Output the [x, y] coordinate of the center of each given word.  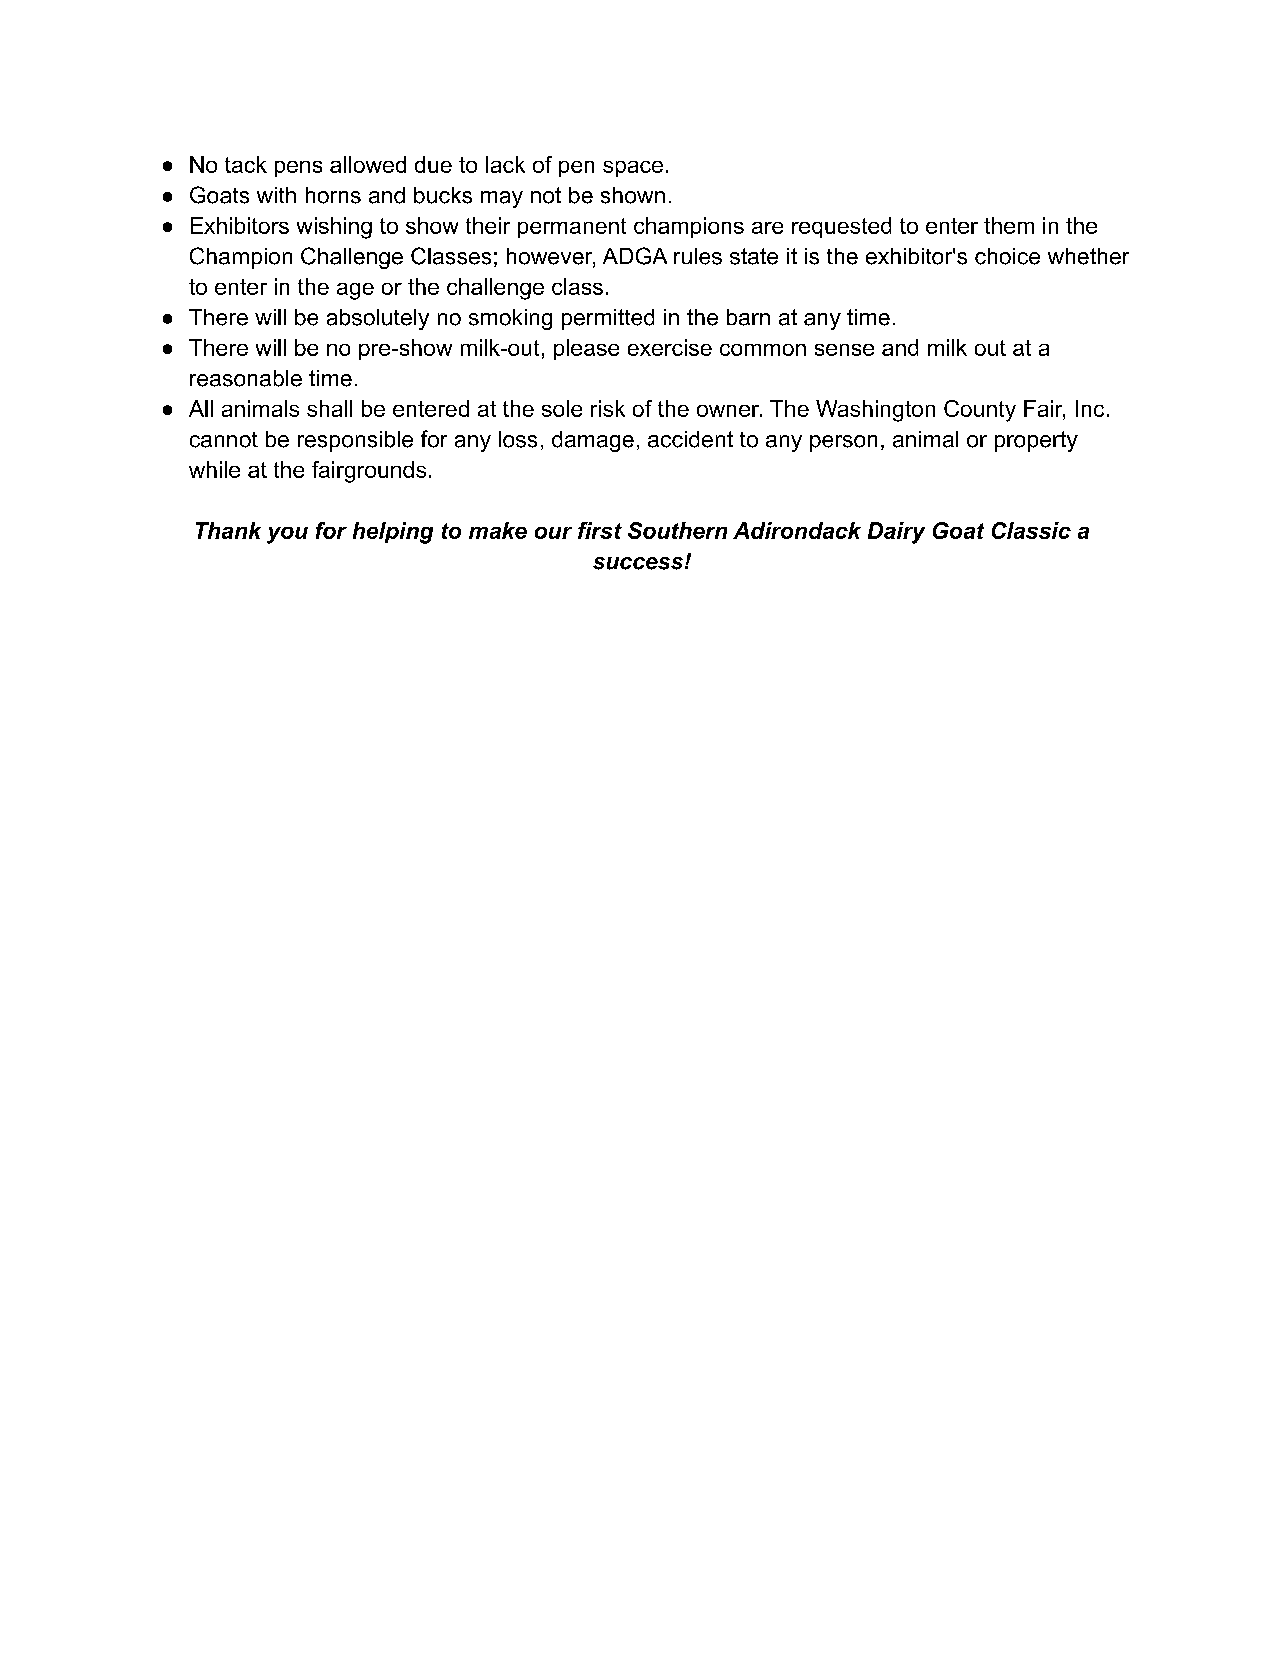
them [1009, 225]
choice [1007, 256]
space [633, 169]
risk [608, 408]
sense [844, 350]
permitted [608, 319]
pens [298, 169]
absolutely [378, 319]
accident [690, 439]
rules [698, 256]
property [1036, 441]
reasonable [246, 378]
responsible [355, 441]
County [980, 411]
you [287, 535]
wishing [334, 228]
